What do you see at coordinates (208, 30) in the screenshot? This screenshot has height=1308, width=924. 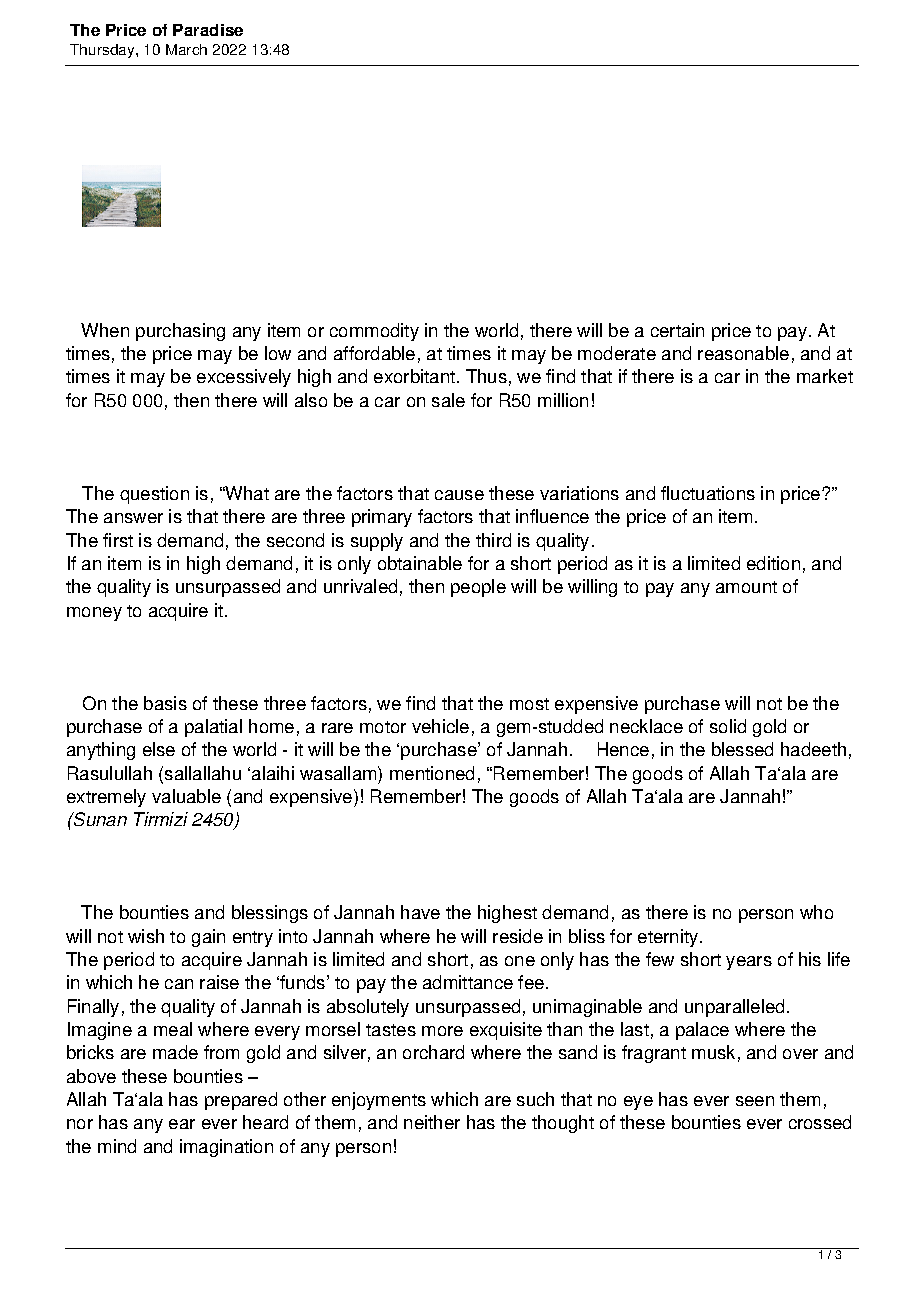 I see `Paradise` at bounding box center [208, 30].
